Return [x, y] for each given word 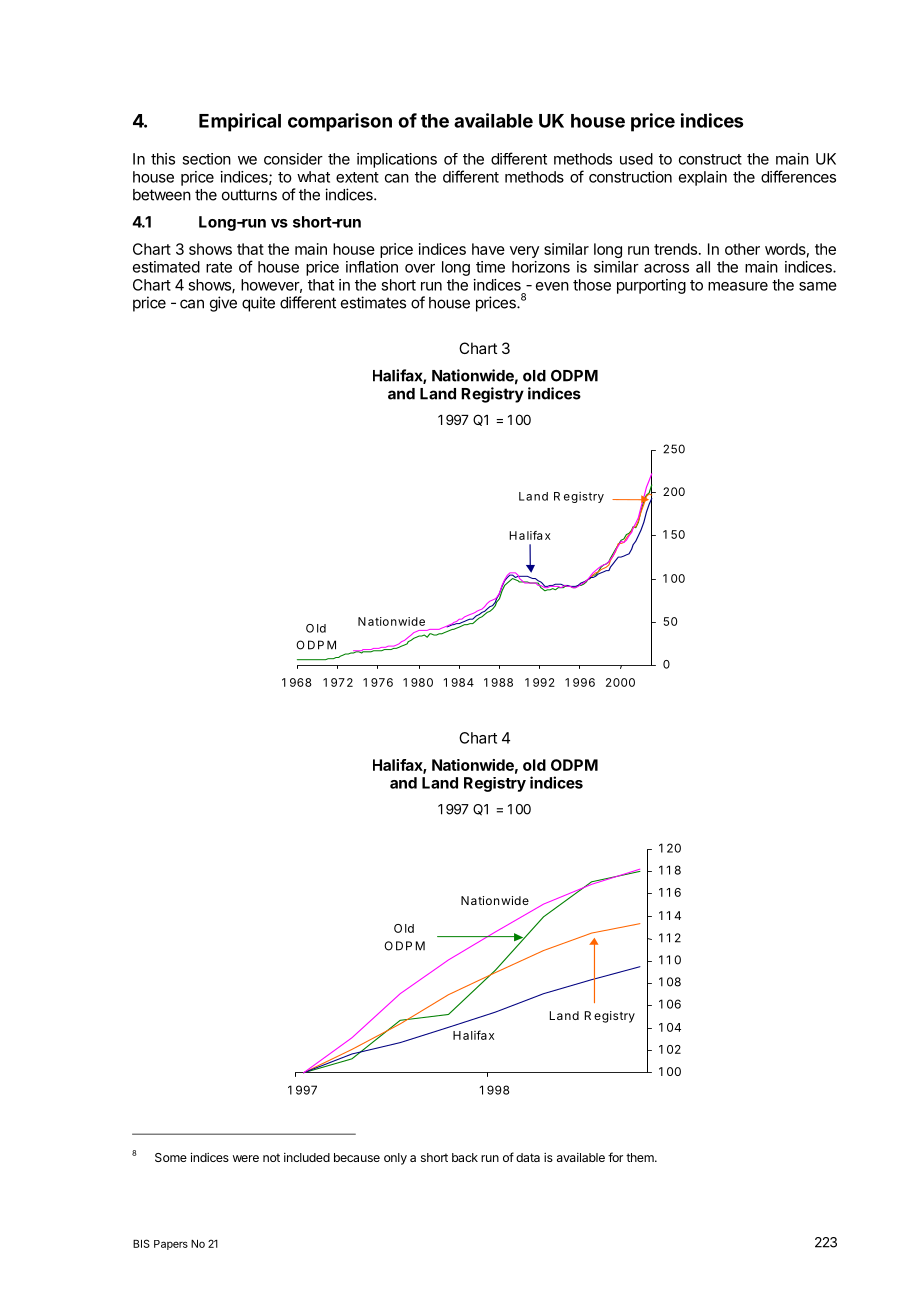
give [223, 304]
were [246, 1158]
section [206, 159]
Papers [171, 1245]
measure [738, 286]
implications [397, 160]
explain [703, 178]
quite [258, 304]
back [465, 1157]
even [552, 286]
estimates [373, 302]
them [641, 1157]
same [818, 286]
